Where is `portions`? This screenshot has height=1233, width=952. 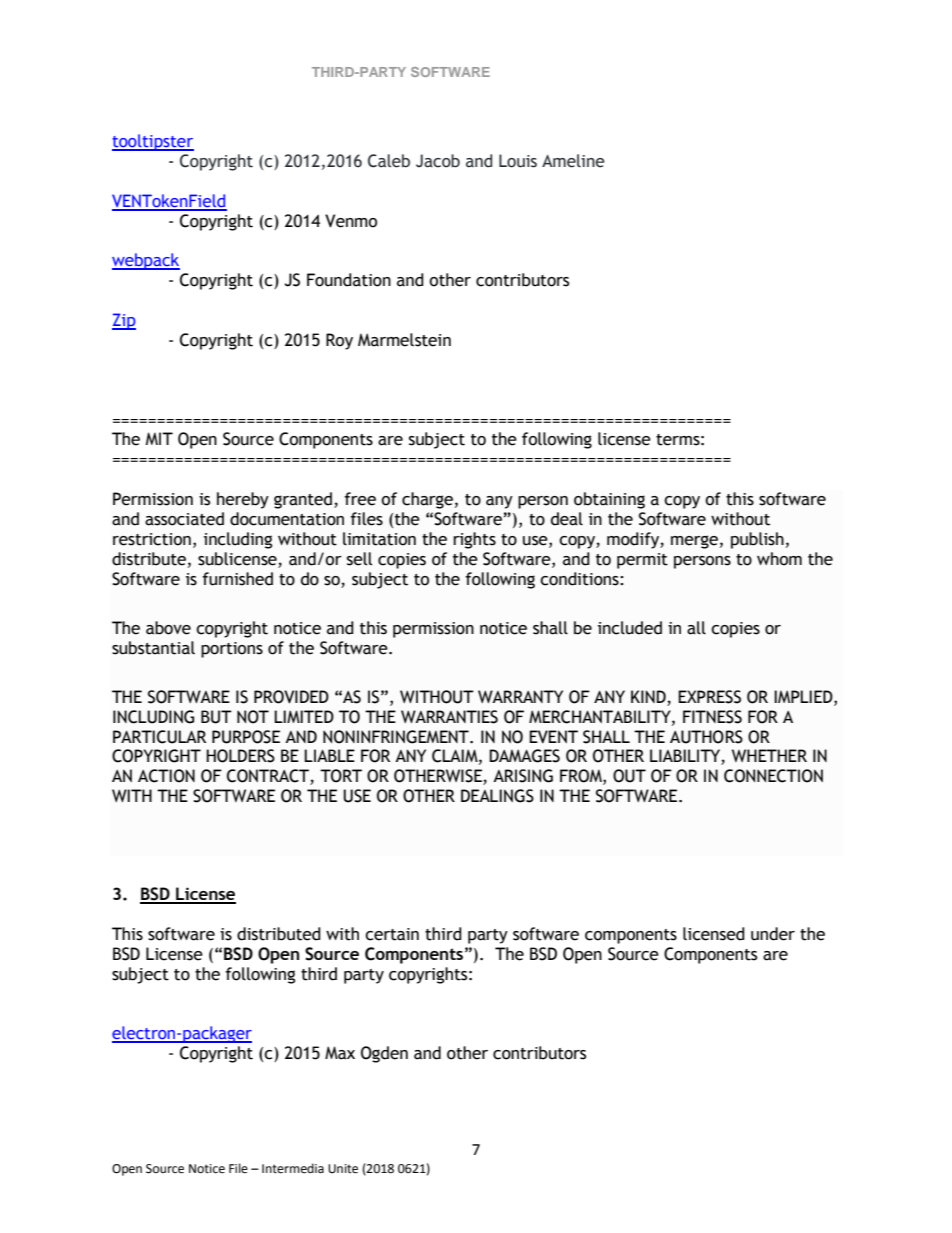 portions is located at coordinates (232, 650).
